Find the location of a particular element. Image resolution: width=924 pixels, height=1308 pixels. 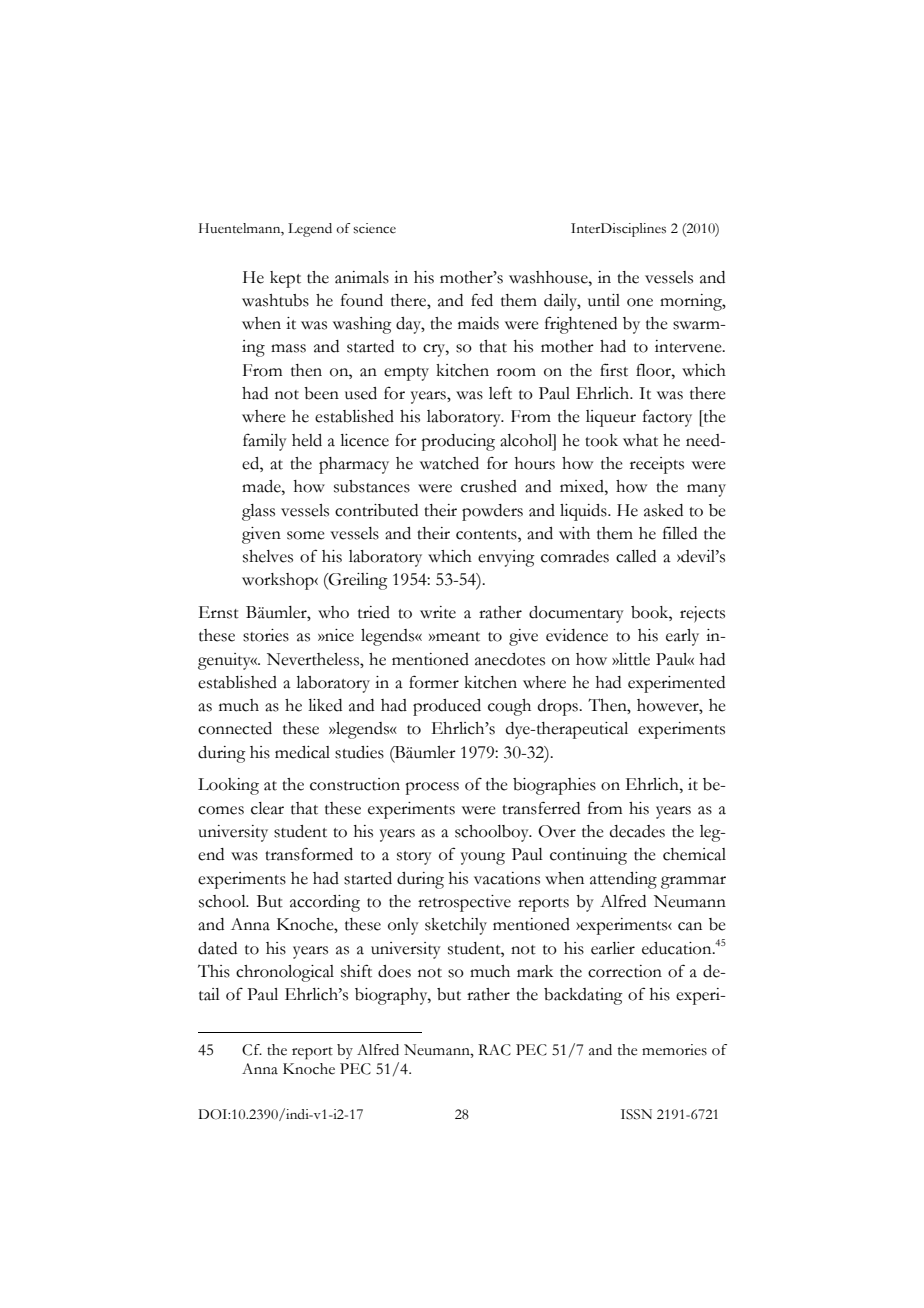

former is located at coordinates (434, 682).
